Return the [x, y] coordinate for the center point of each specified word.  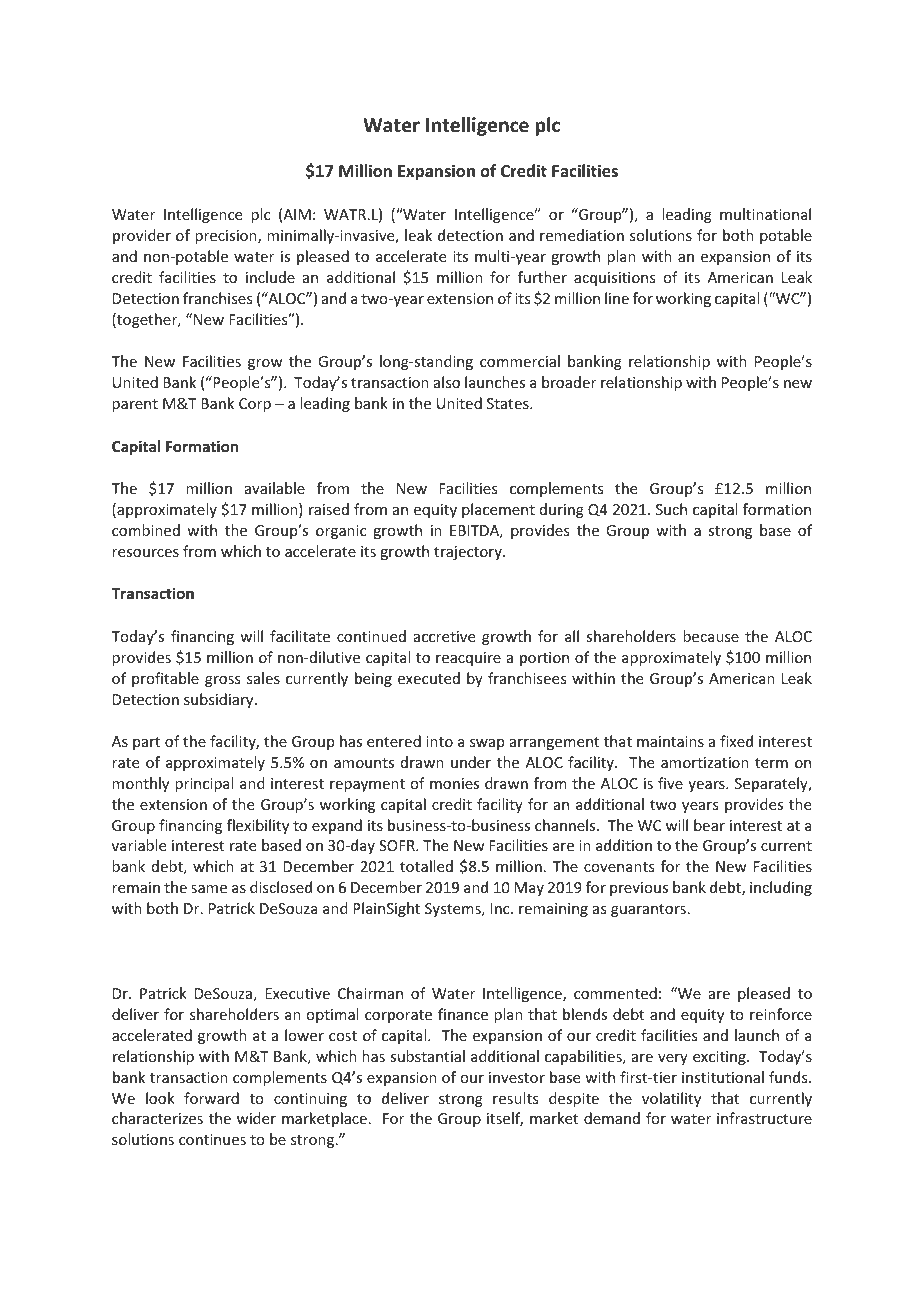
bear [709, 825]
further [542, 277]
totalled [426, 866]
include [270, 277]
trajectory [469, 553]
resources [145, 553]
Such [671, 509]
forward [211, 1098]
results [515, 1098]
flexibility [258, 826]
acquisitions [614, 279]
